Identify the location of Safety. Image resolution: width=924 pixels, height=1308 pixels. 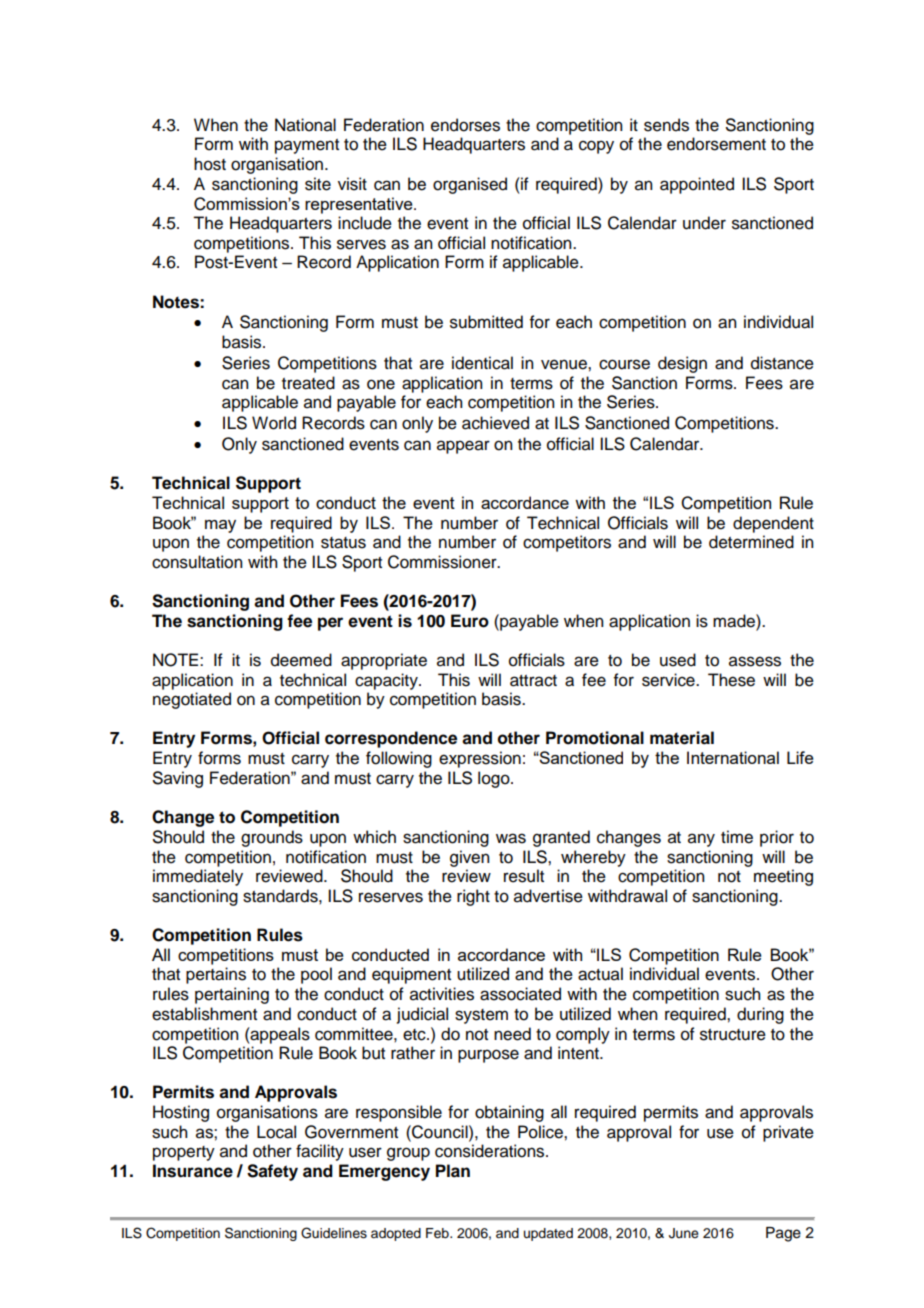
(272, 1172).
